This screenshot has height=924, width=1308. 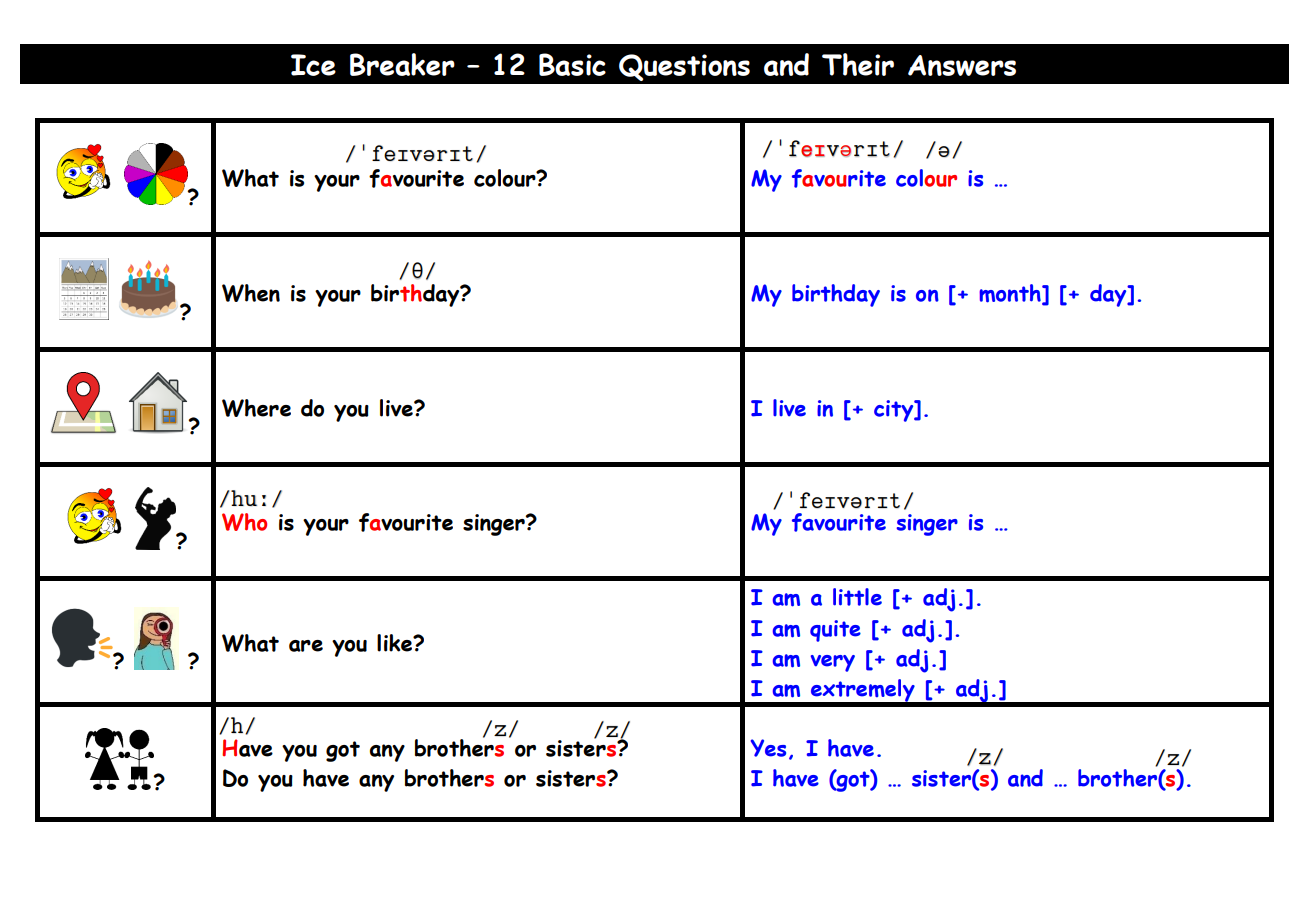 What do you see at coordinates (572, 64) in the screenshot?
I see `Basic` at bounding box center [572, 64].
